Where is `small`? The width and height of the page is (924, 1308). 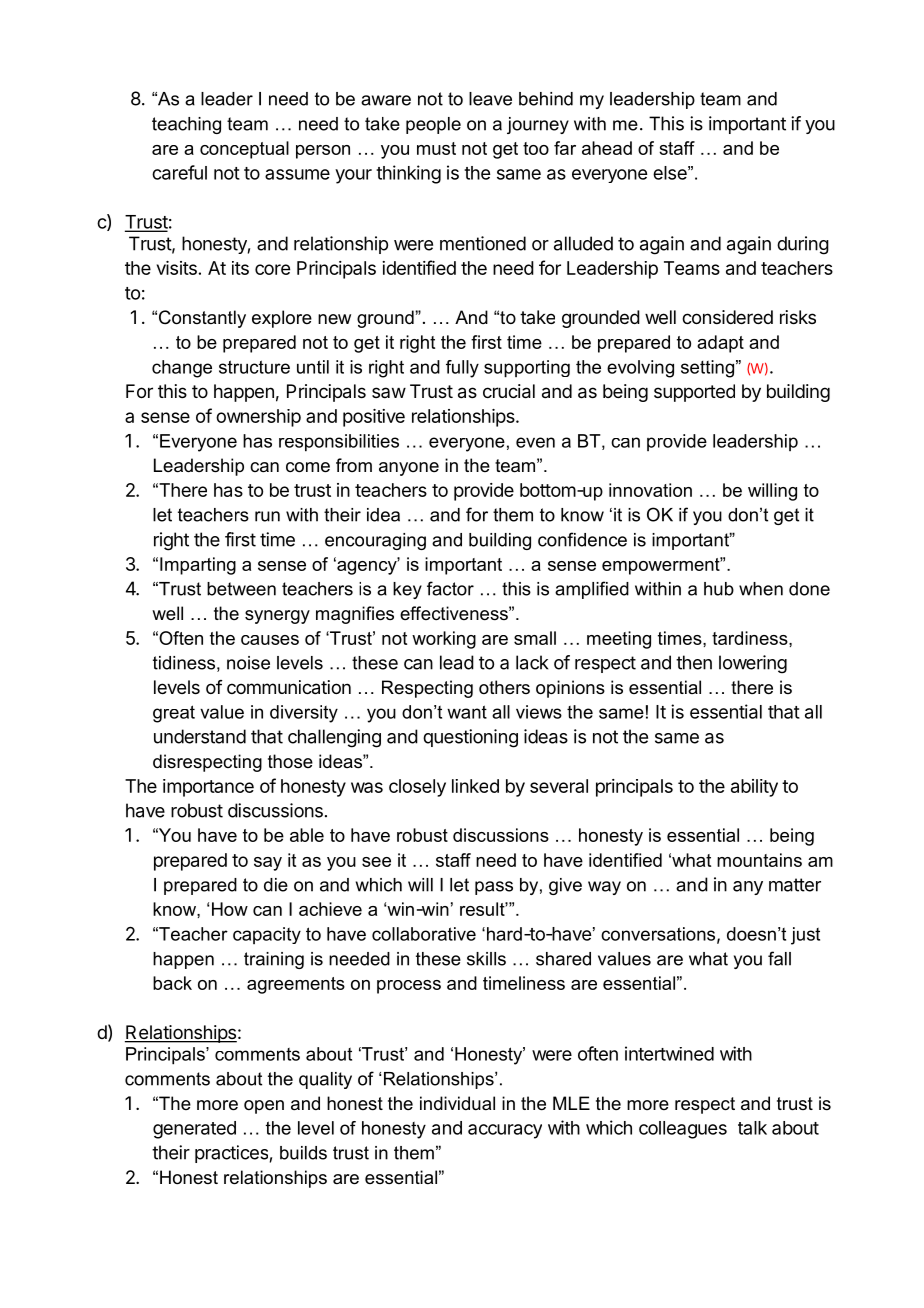
small is located at coordinates (535, 638).
